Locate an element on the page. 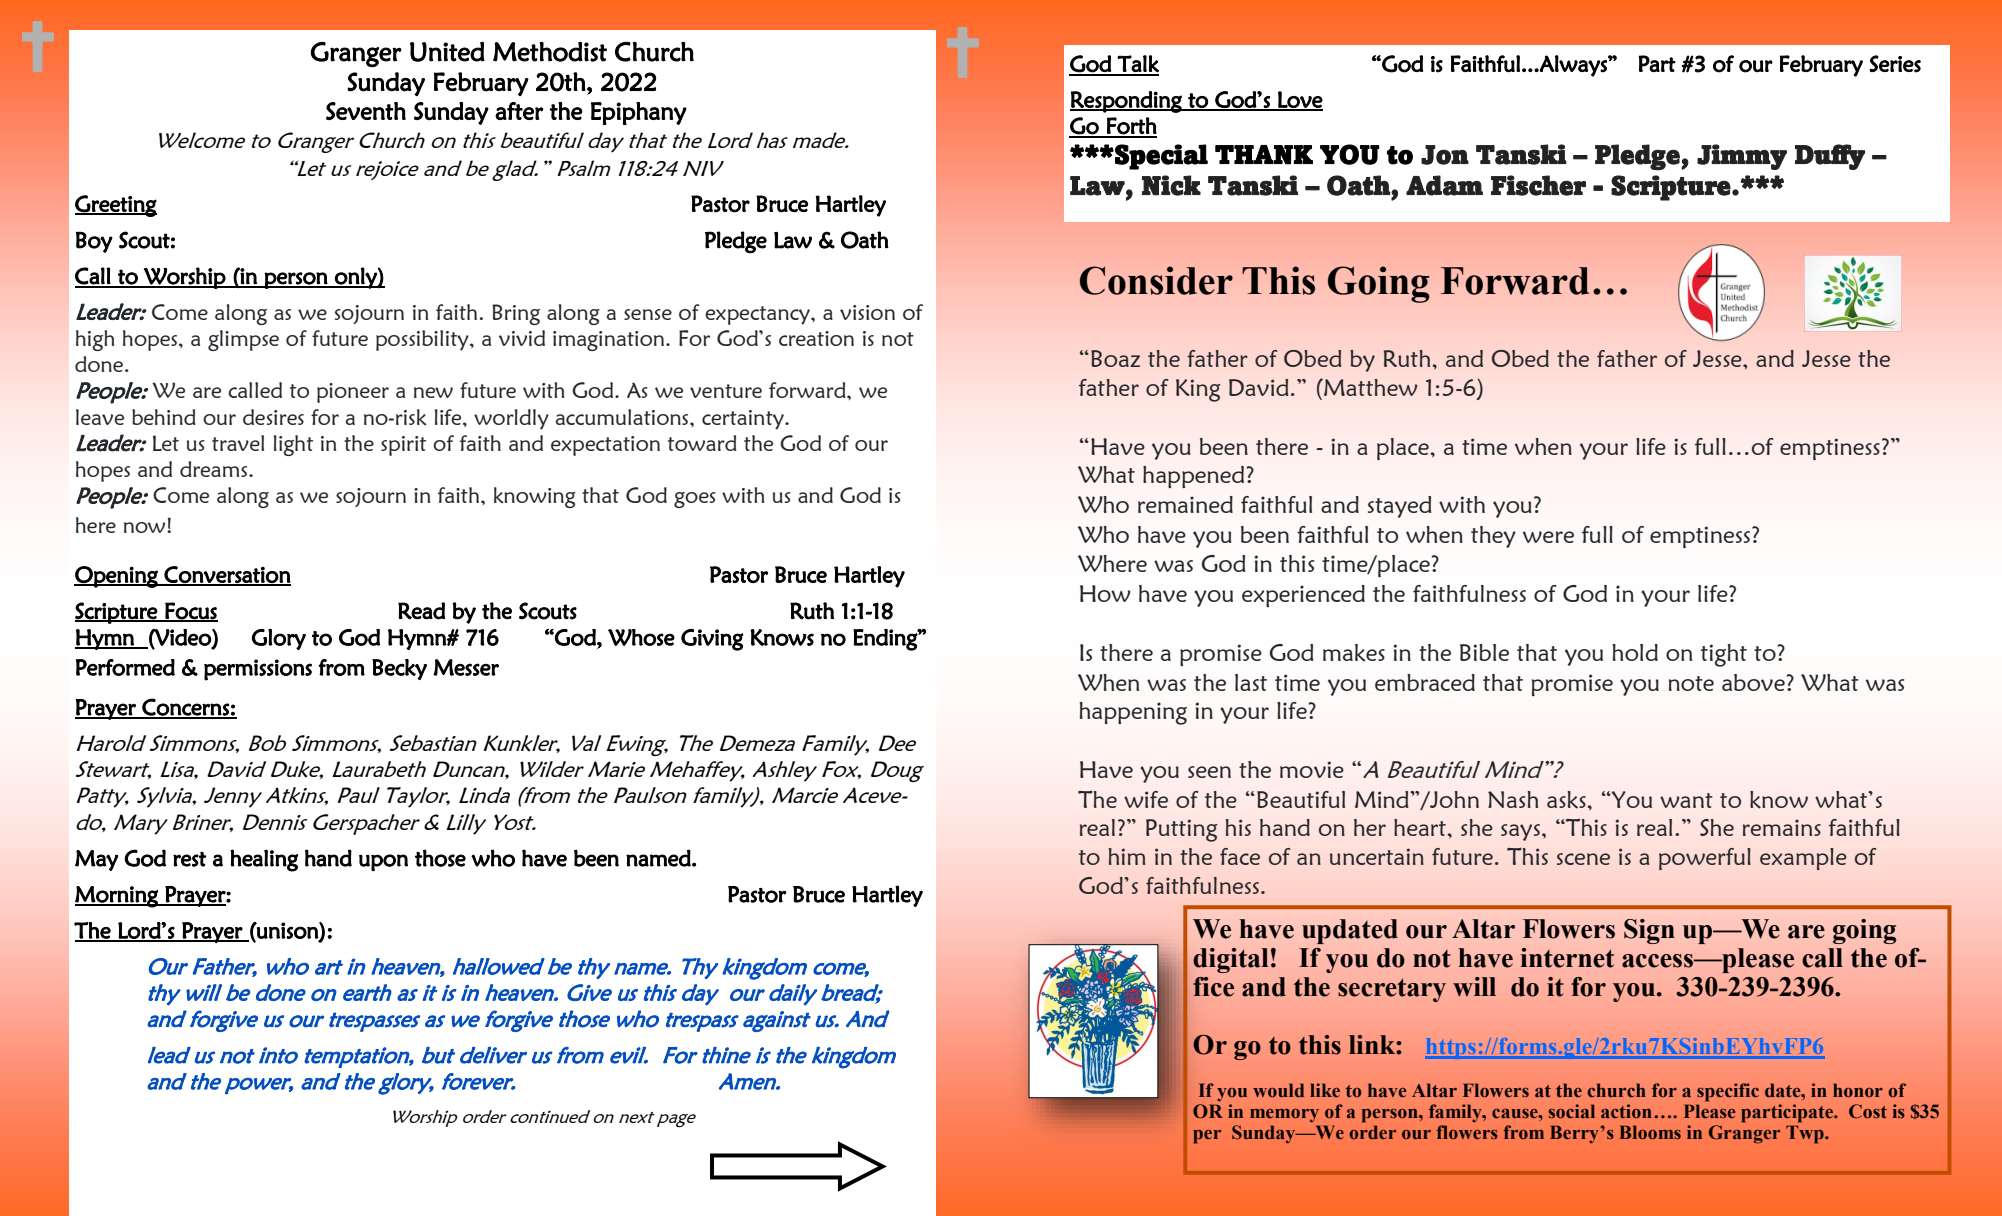  remained is located at coordinates (1185, 504).
